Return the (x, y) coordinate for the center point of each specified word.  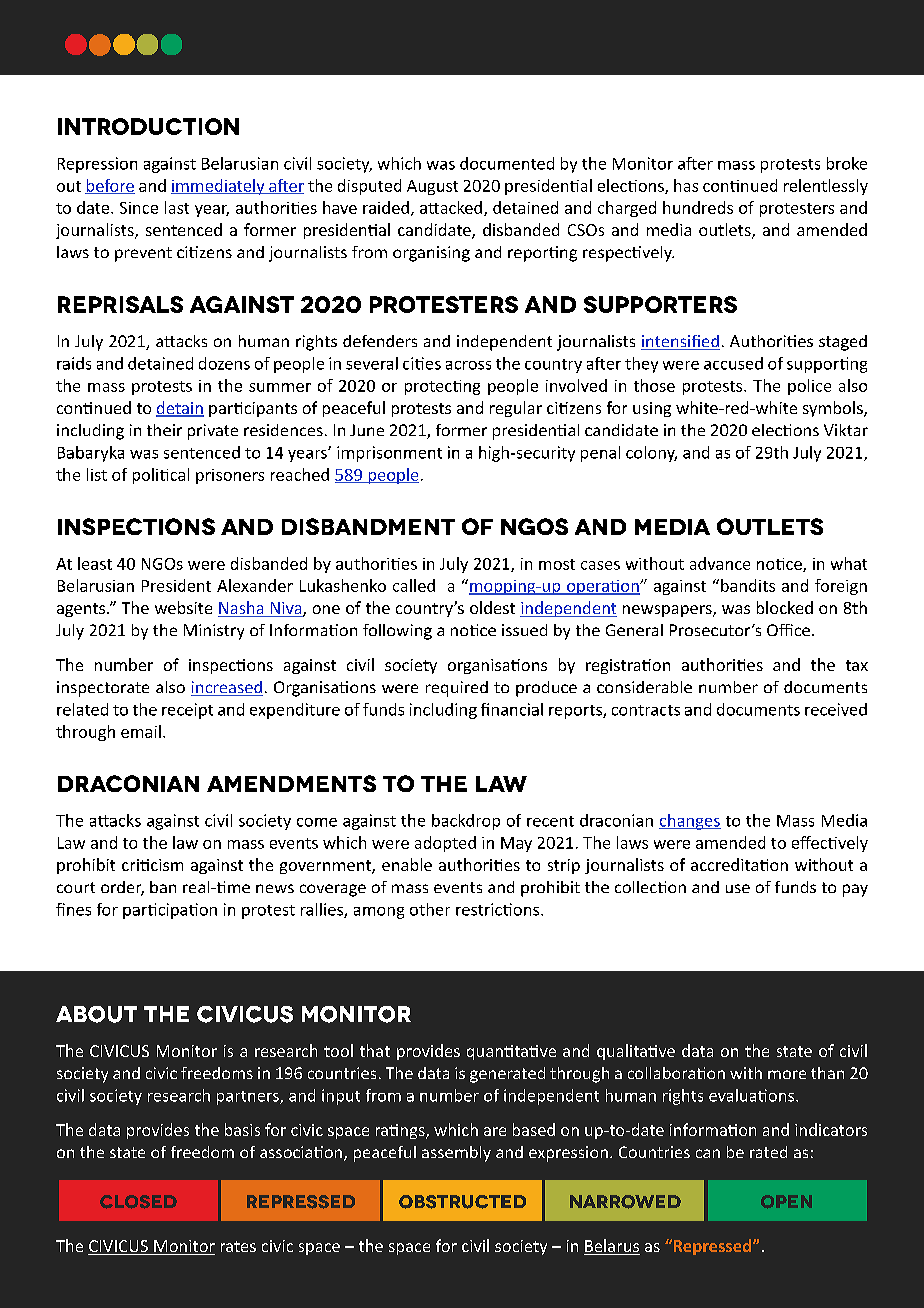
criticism (152, 865)
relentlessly (826, 187)
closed (138, 1202)
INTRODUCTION (148, 126)
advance (720, 563)
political (161, 476)
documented (507, 163)
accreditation (739, 864)
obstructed (462, 1202)
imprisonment (389, 454)
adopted (445, 844)
